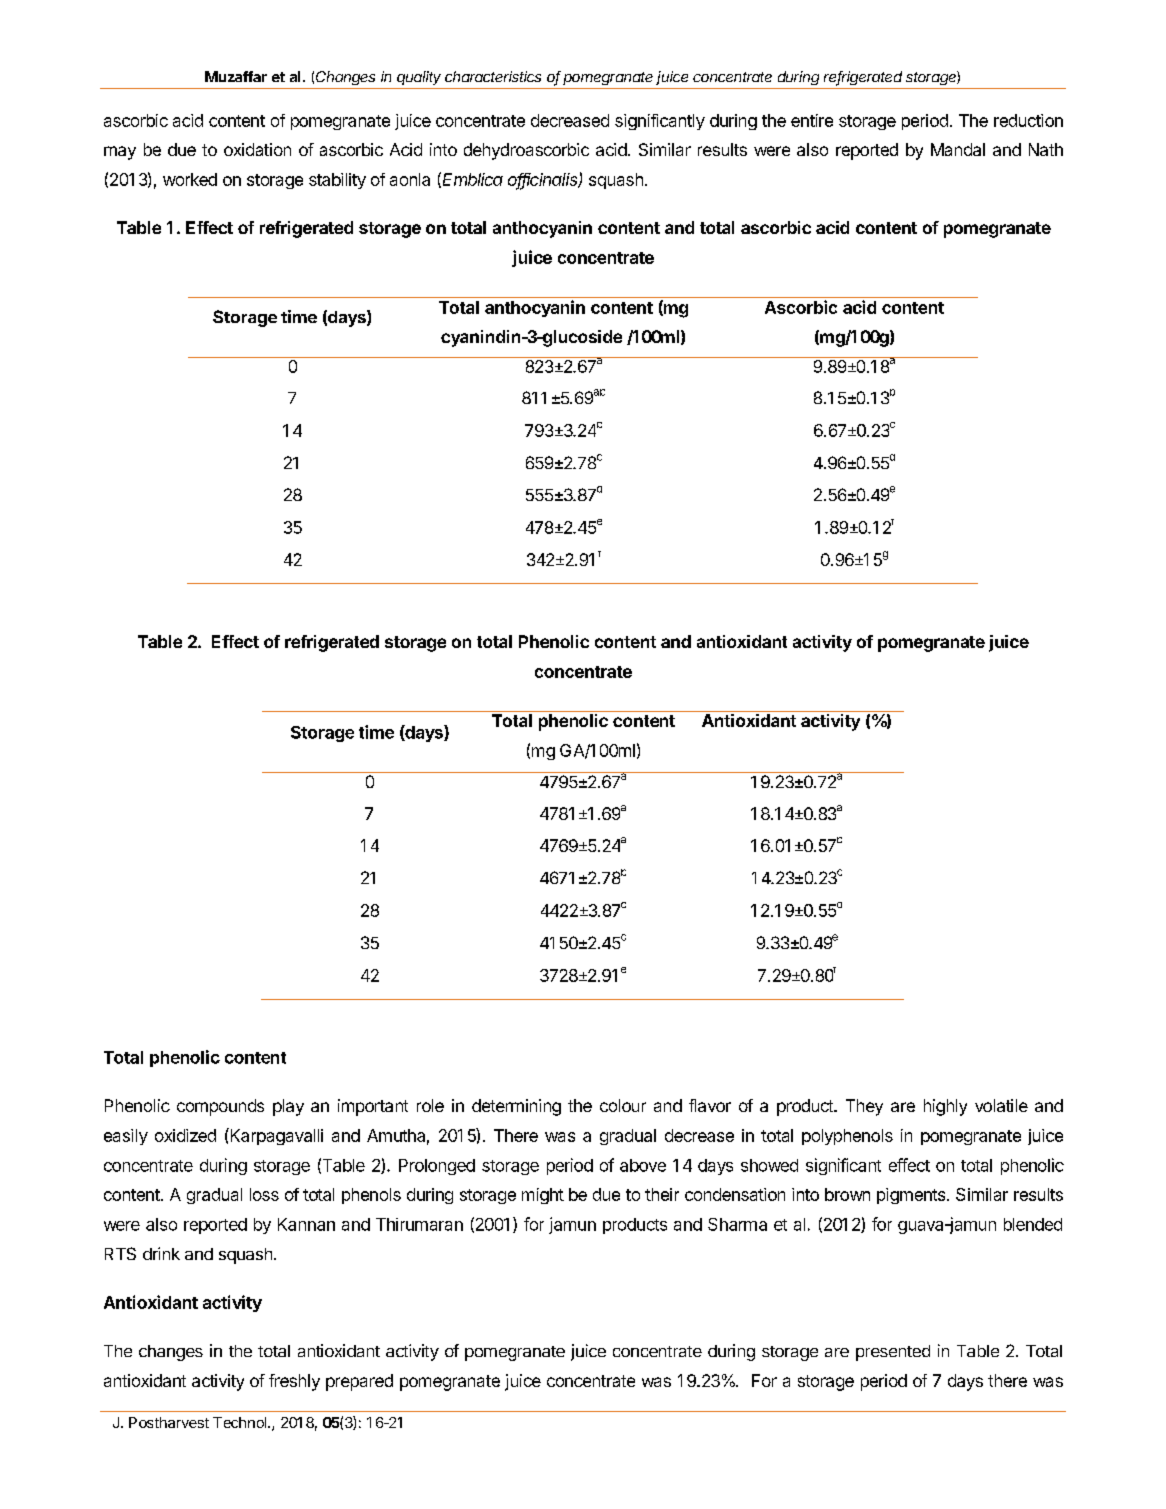 The height and width of the image is (1509, 1166). What do you see at coordinates (623, 1105) in the image?
I see `colour` at bounding box center [623, 1105].
